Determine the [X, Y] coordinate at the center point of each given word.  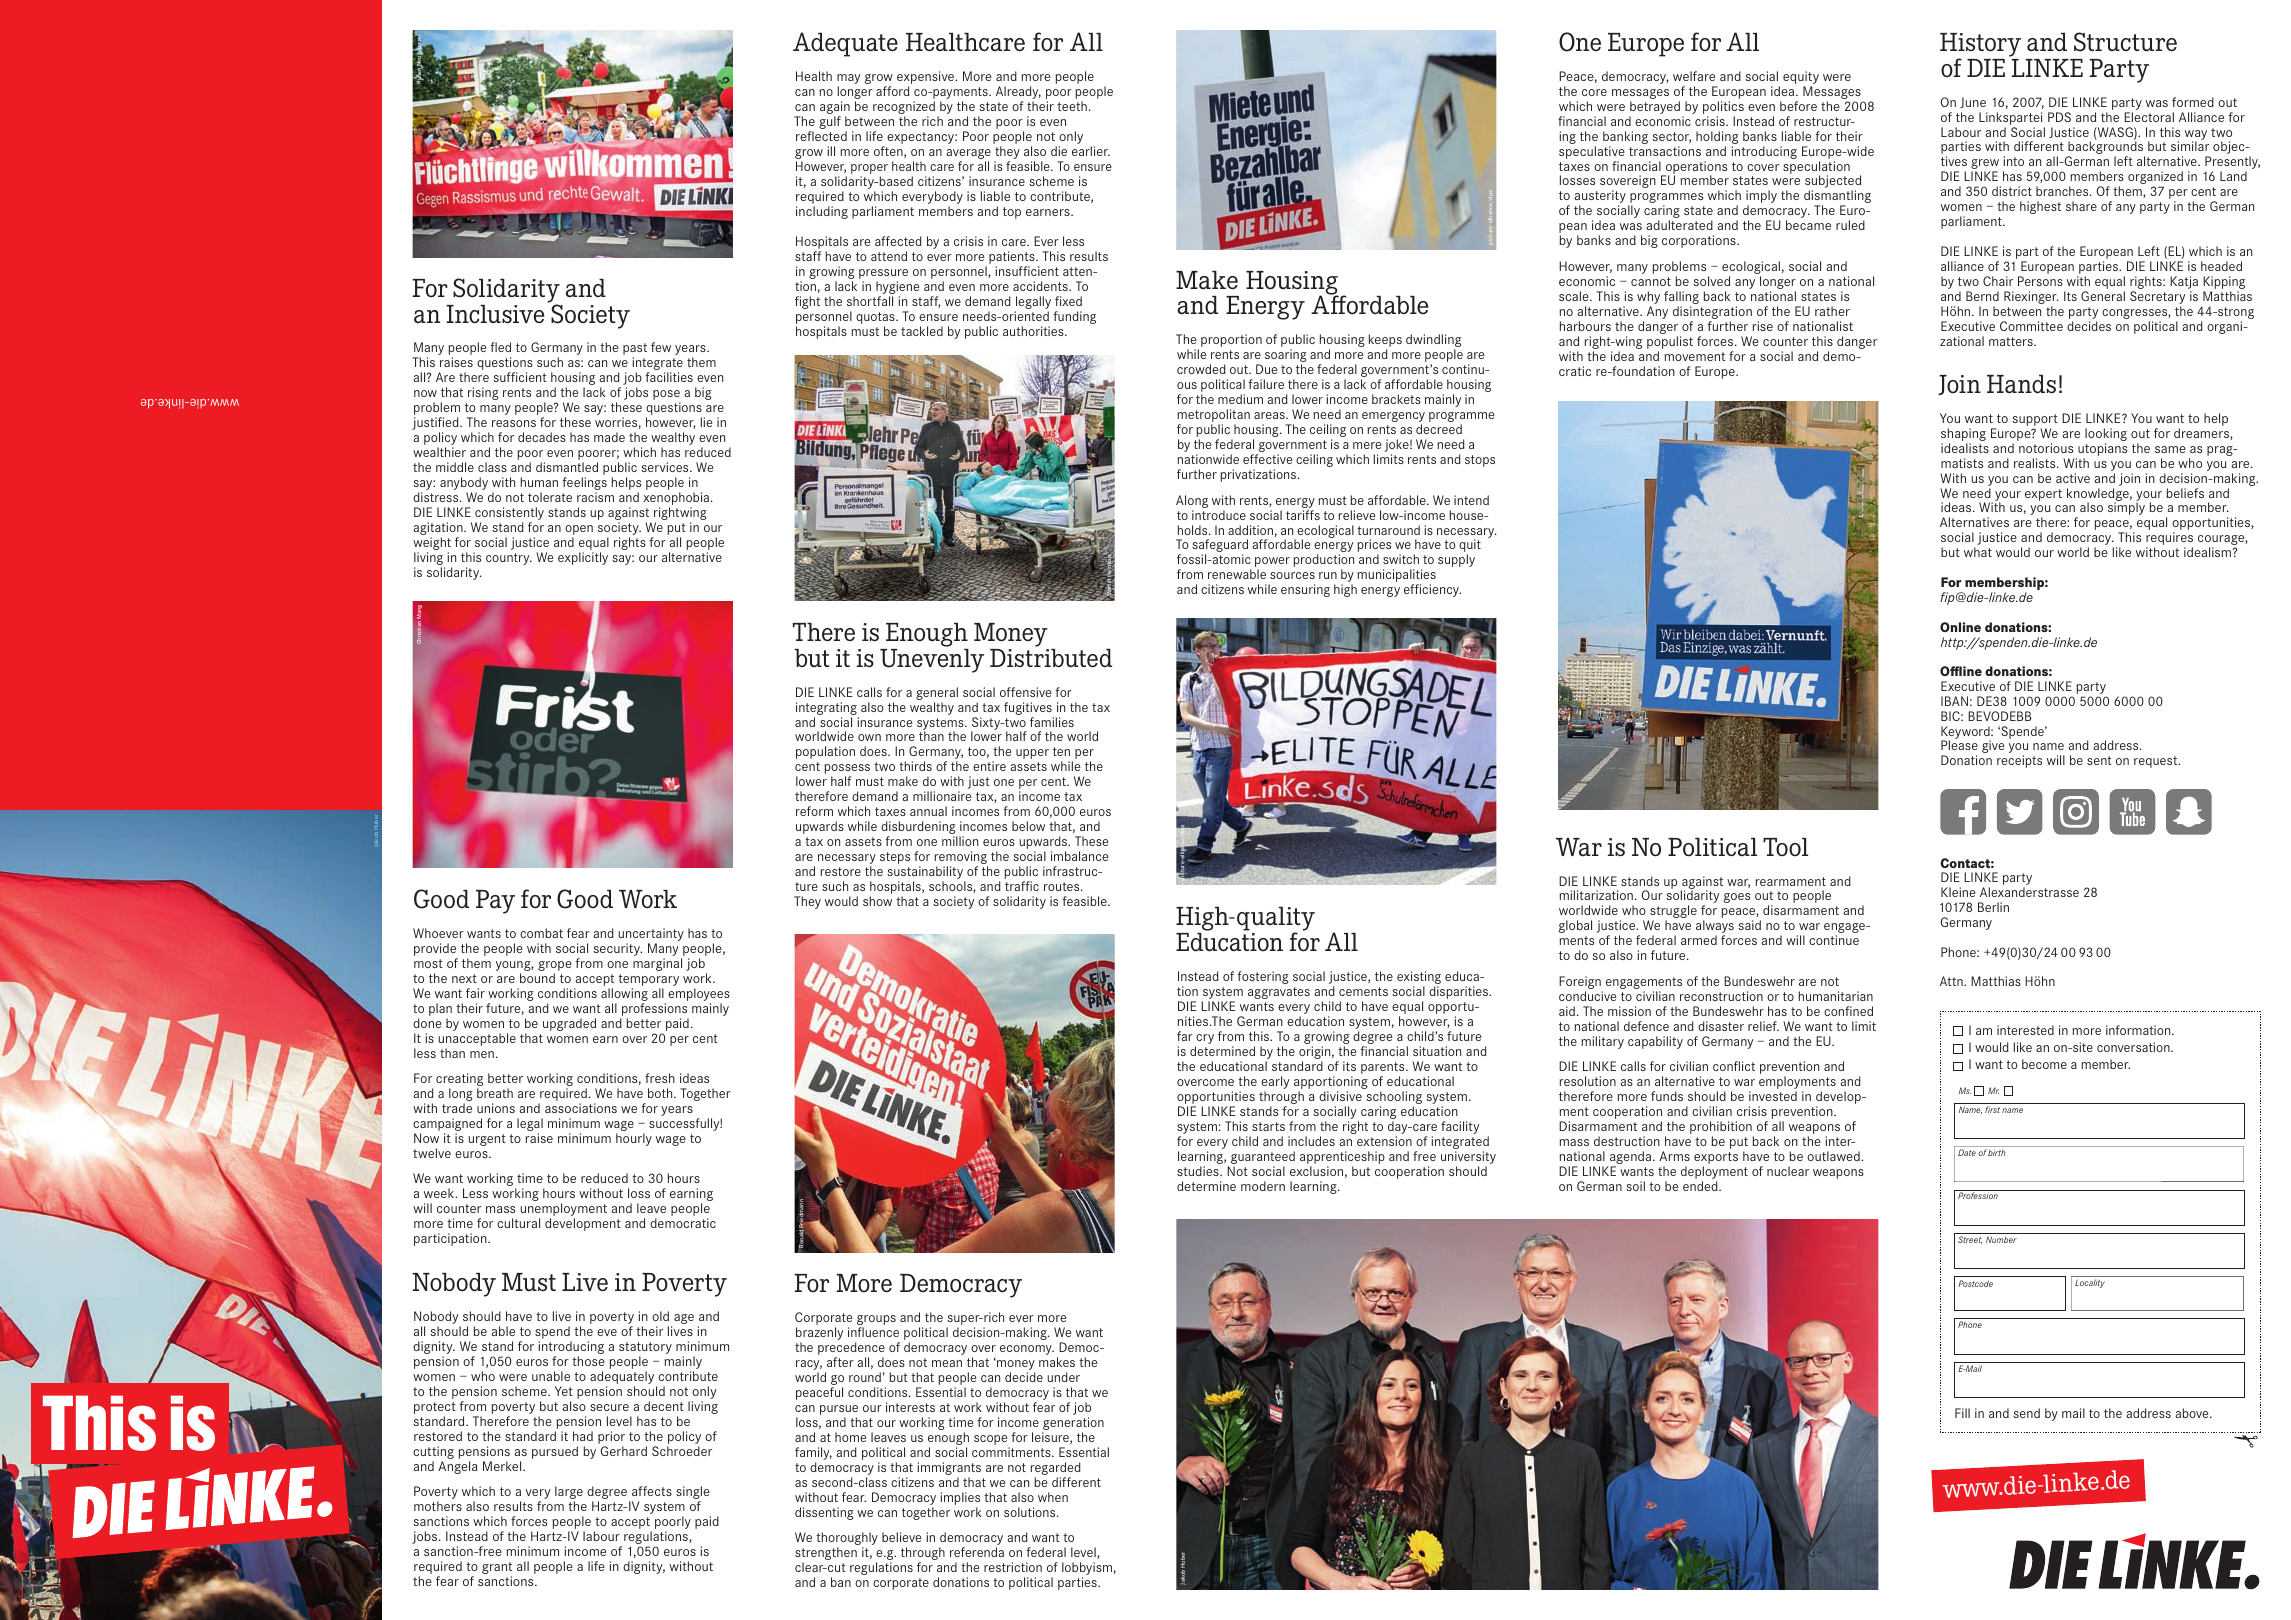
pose [666, 396]
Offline [1961, 671]
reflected [821, 136]
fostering [1263, 977]
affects [652, 1491]
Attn [1952, 981]
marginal [657, 964]
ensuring [1305, 590]
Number [2001, 1239]
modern [1263, 1186]
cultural [518, 1223]
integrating [826, 708]
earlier [1091, 151]
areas [1270, 415]
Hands [2021, 384]
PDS [2059, 117]
